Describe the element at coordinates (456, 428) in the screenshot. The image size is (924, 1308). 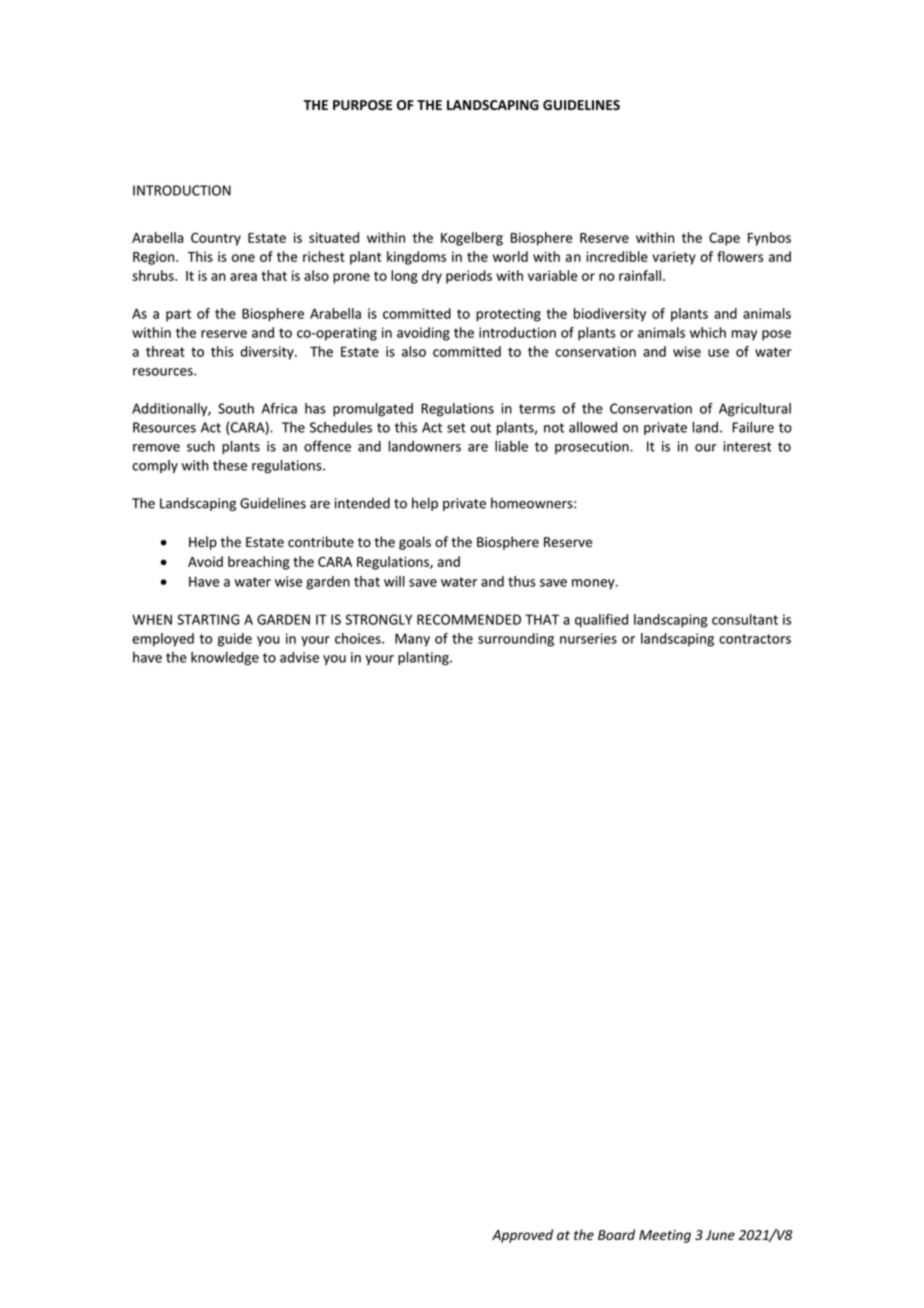
I see `set` at that location.
